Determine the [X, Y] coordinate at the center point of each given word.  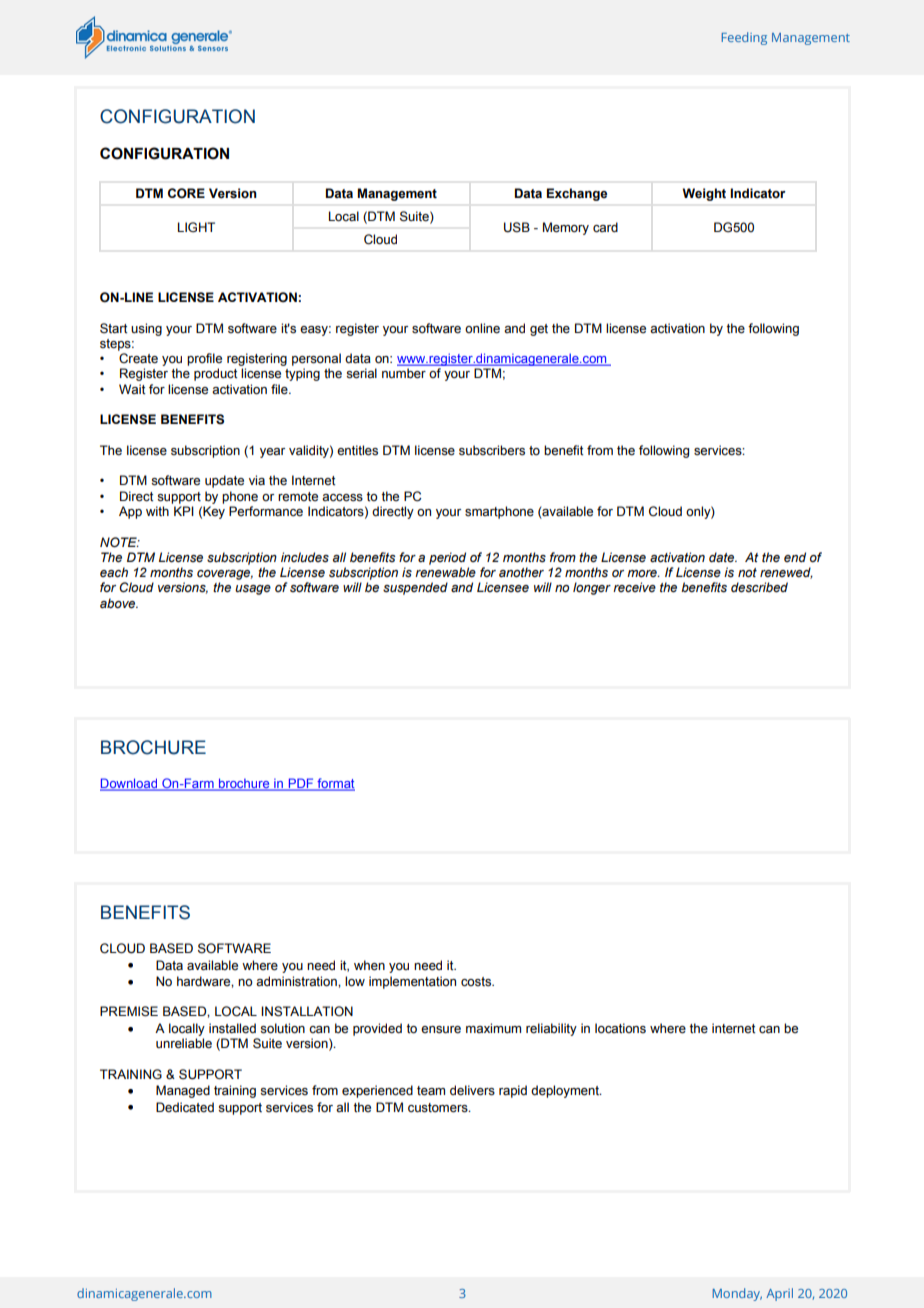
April [779, 1294]
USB [517, 227]
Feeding [744, 38]
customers [439, 1108]
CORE [186, 193]
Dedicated [185, 1107]
